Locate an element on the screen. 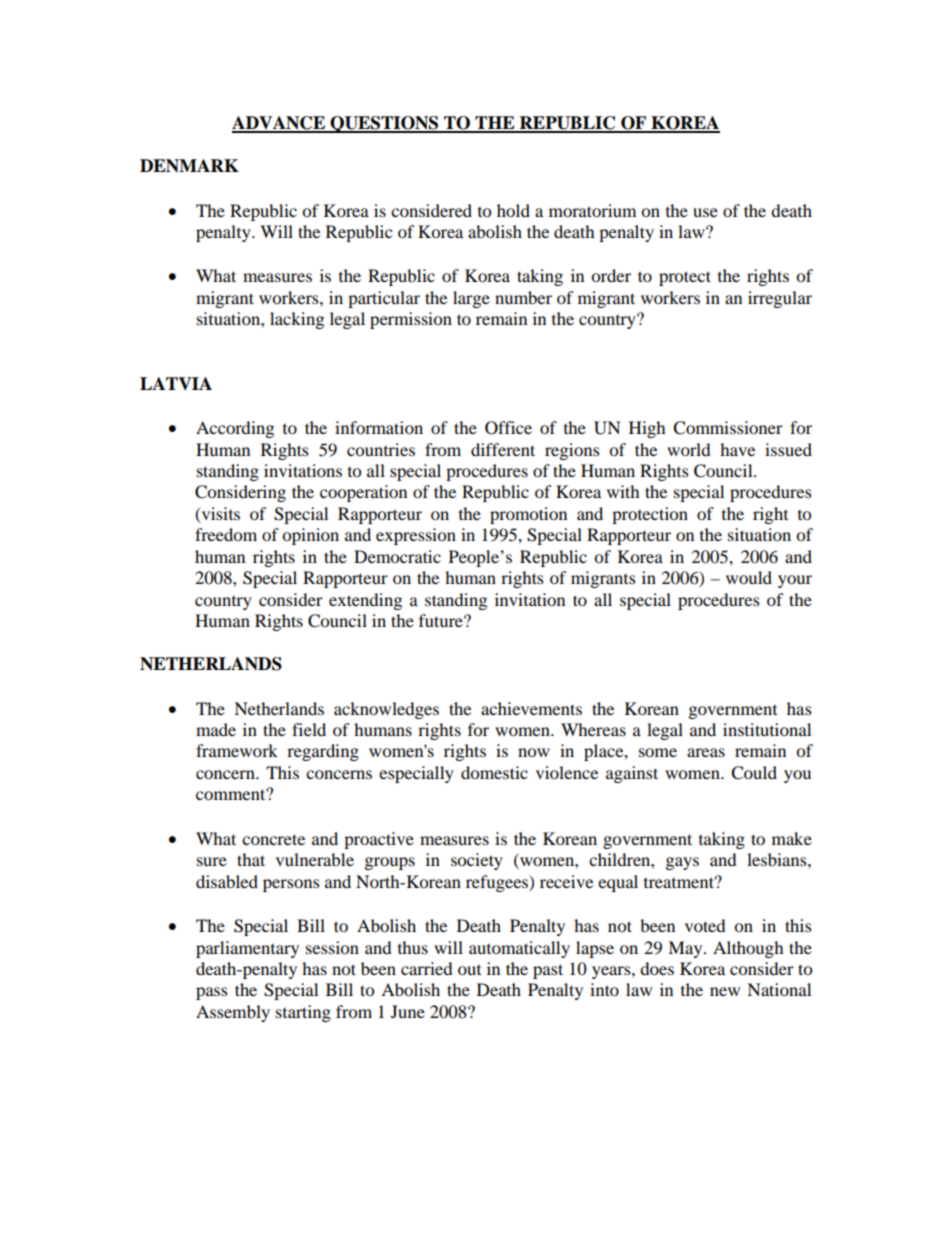  freedom is located at coordinates (226, 534).
